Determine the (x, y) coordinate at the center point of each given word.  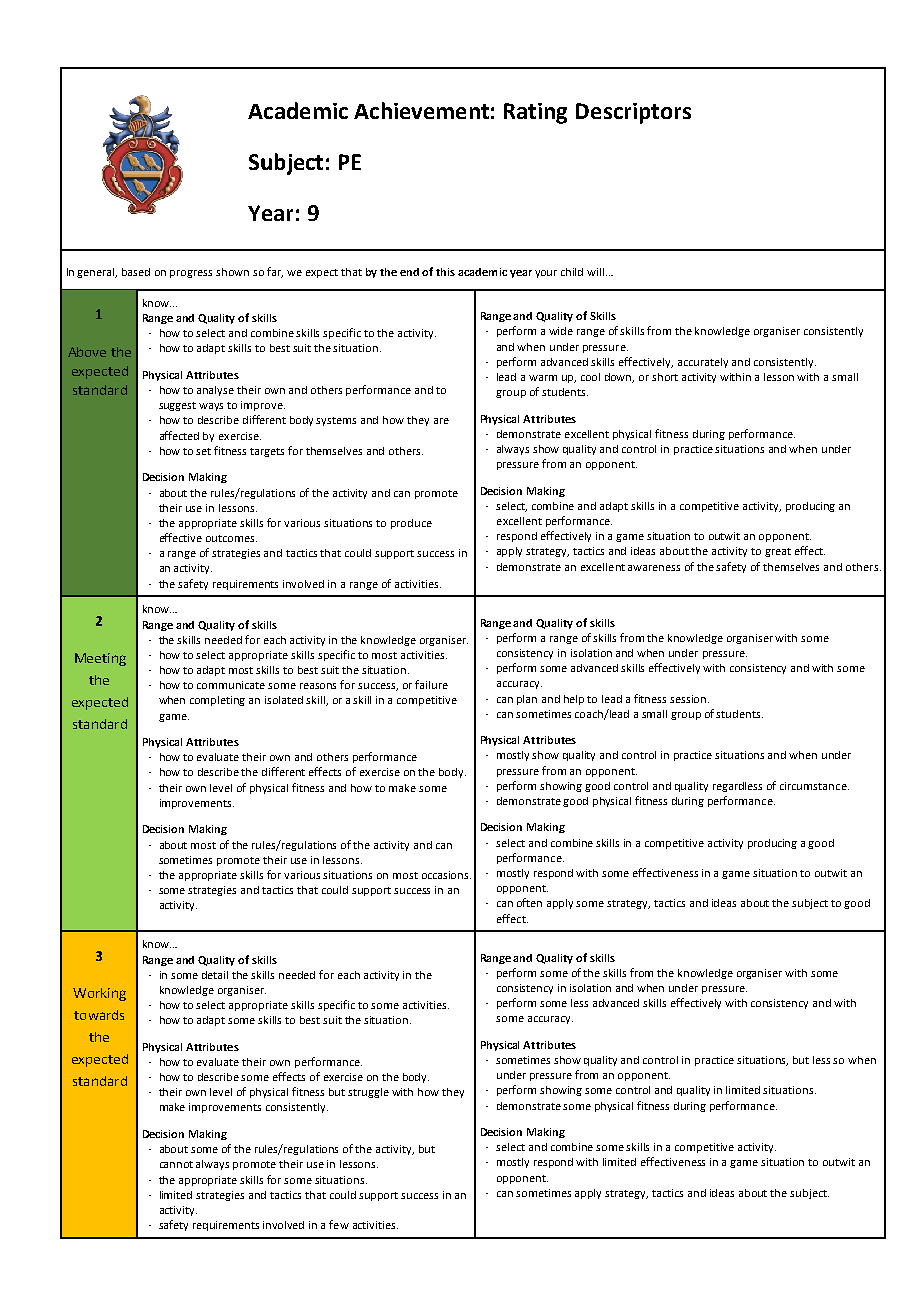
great (778, 552)
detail (215, 975)
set (203, 451)
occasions (446, 875)
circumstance (814, 786)
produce (411, 524)
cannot (176, 1164)
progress (191, 274)
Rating (535, 113)
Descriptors (633, 113)
